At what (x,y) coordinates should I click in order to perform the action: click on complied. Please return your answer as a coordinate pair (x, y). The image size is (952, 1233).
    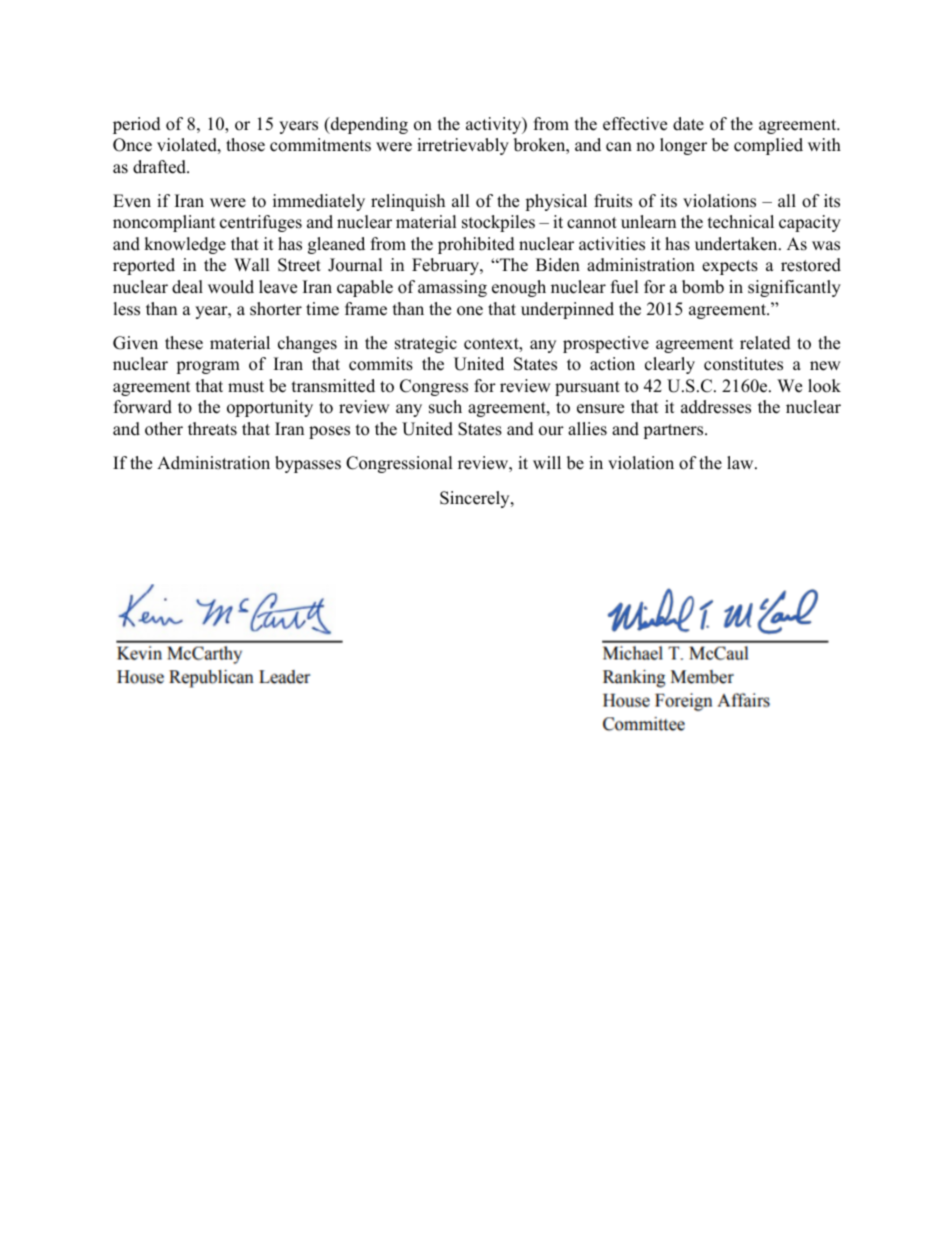
    Looking at the image, I should click on (768, 146).
